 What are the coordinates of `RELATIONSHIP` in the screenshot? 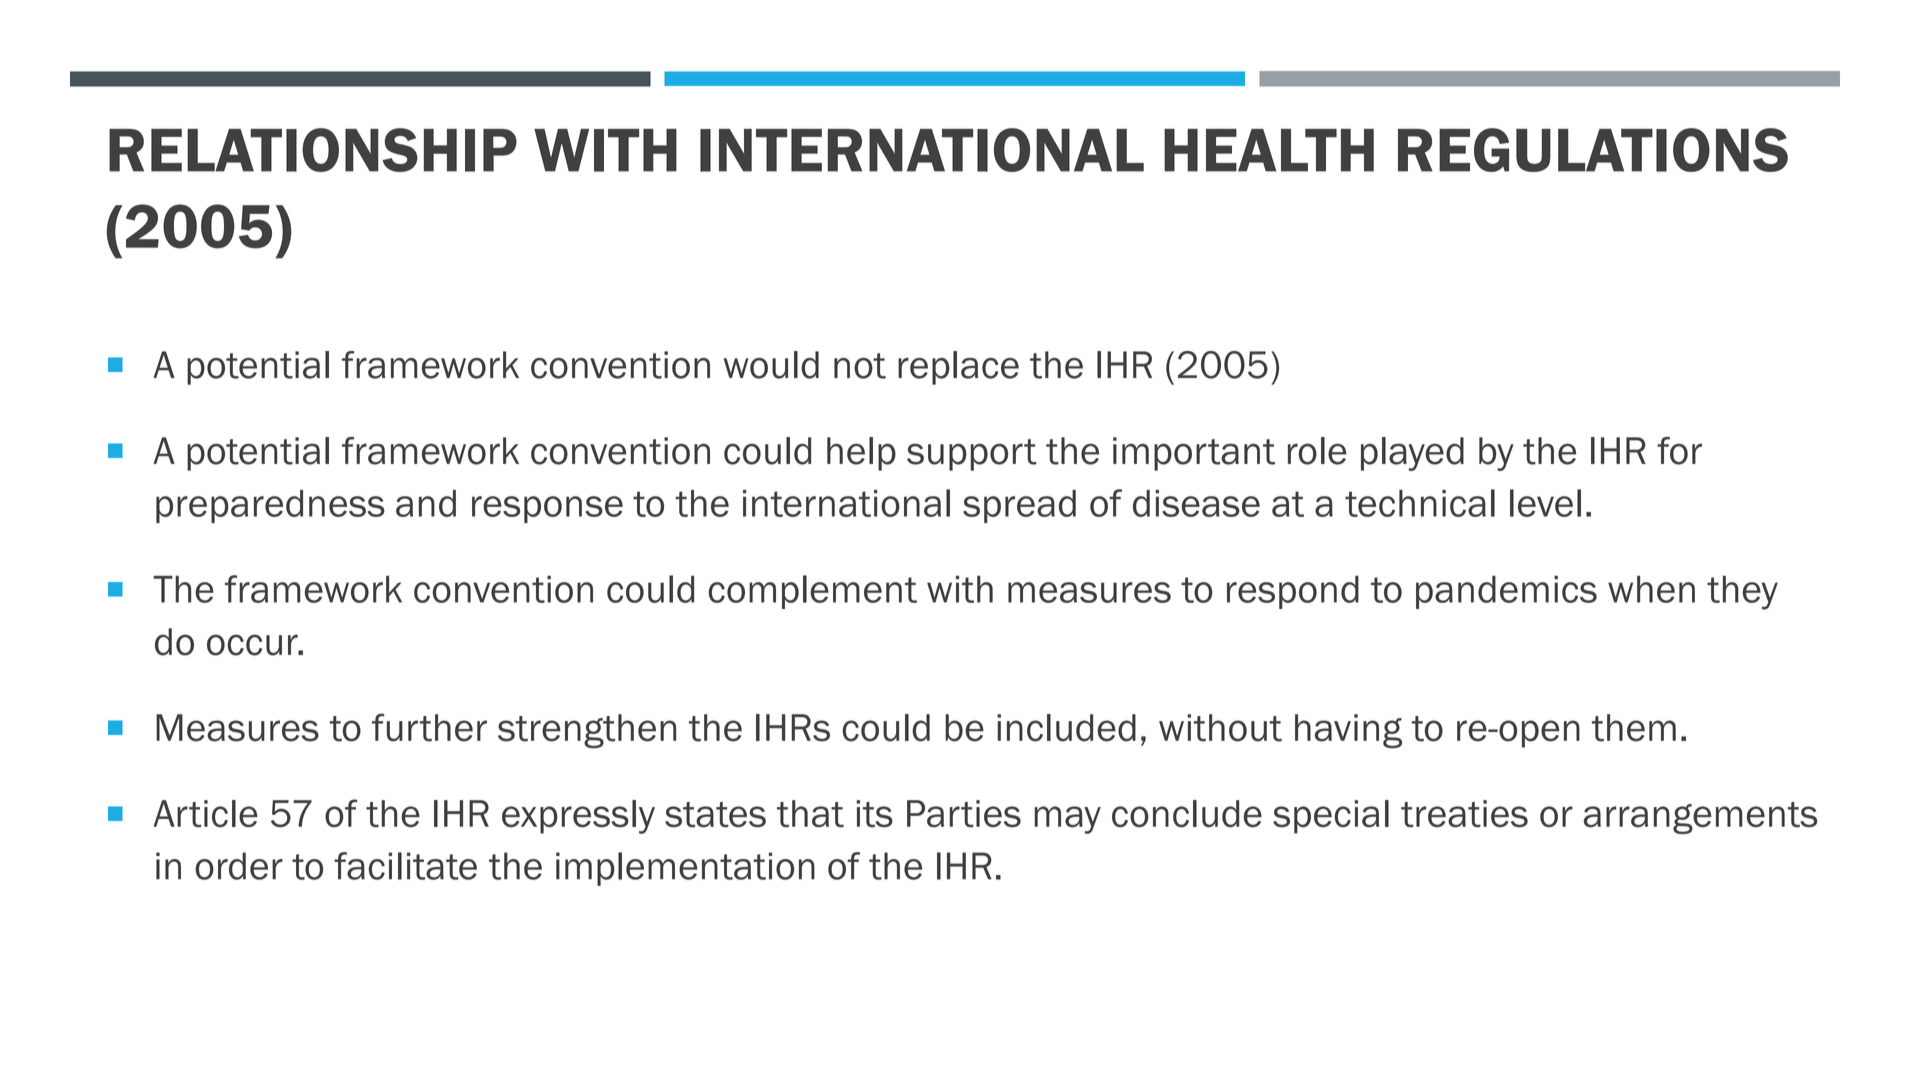 It's located at (313, 150).
